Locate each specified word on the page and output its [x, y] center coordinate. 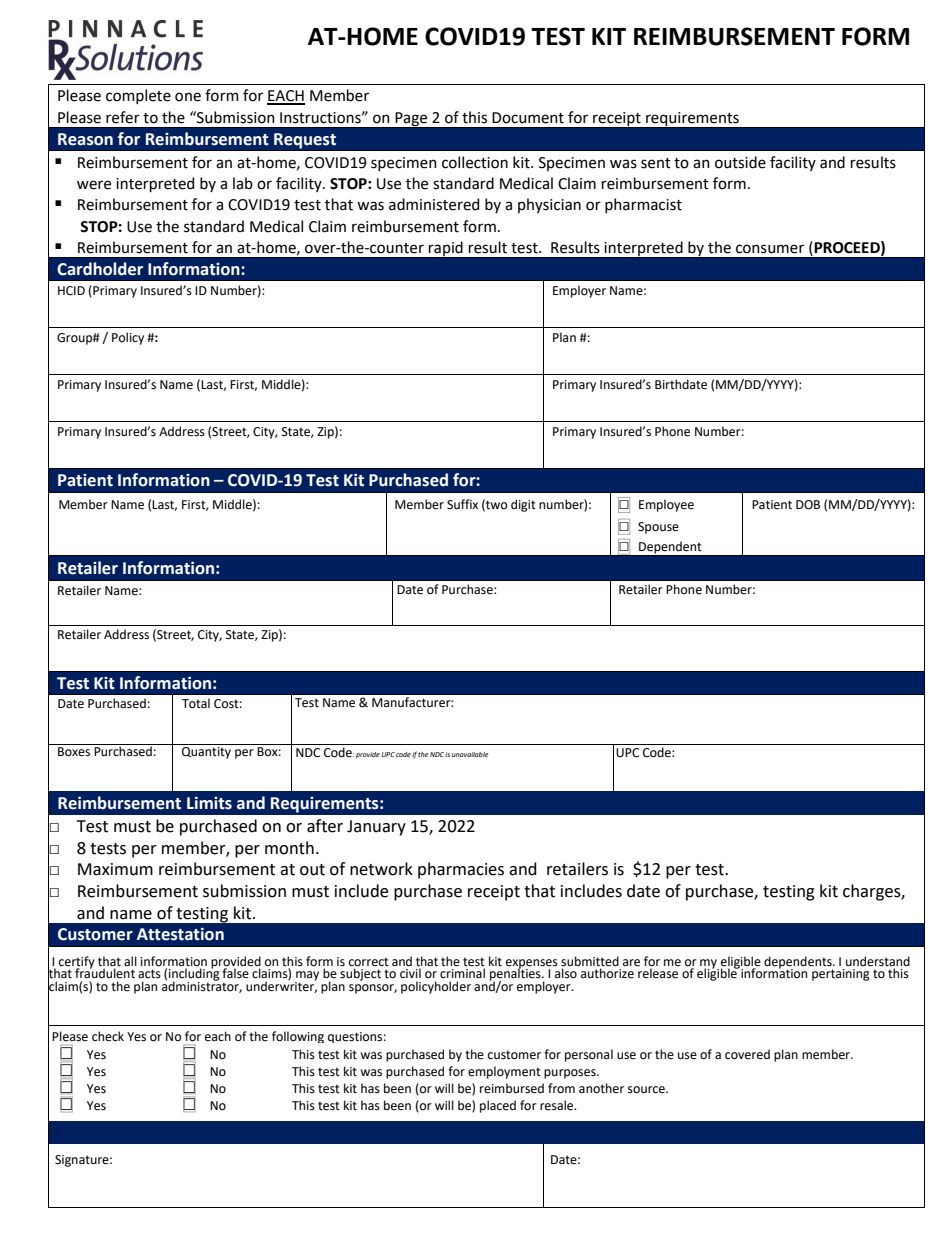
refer [123, 117]
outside [740, 162]
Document [528, 118]
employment [504, 1072]
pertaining [841, 975]
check [108, 1036]
